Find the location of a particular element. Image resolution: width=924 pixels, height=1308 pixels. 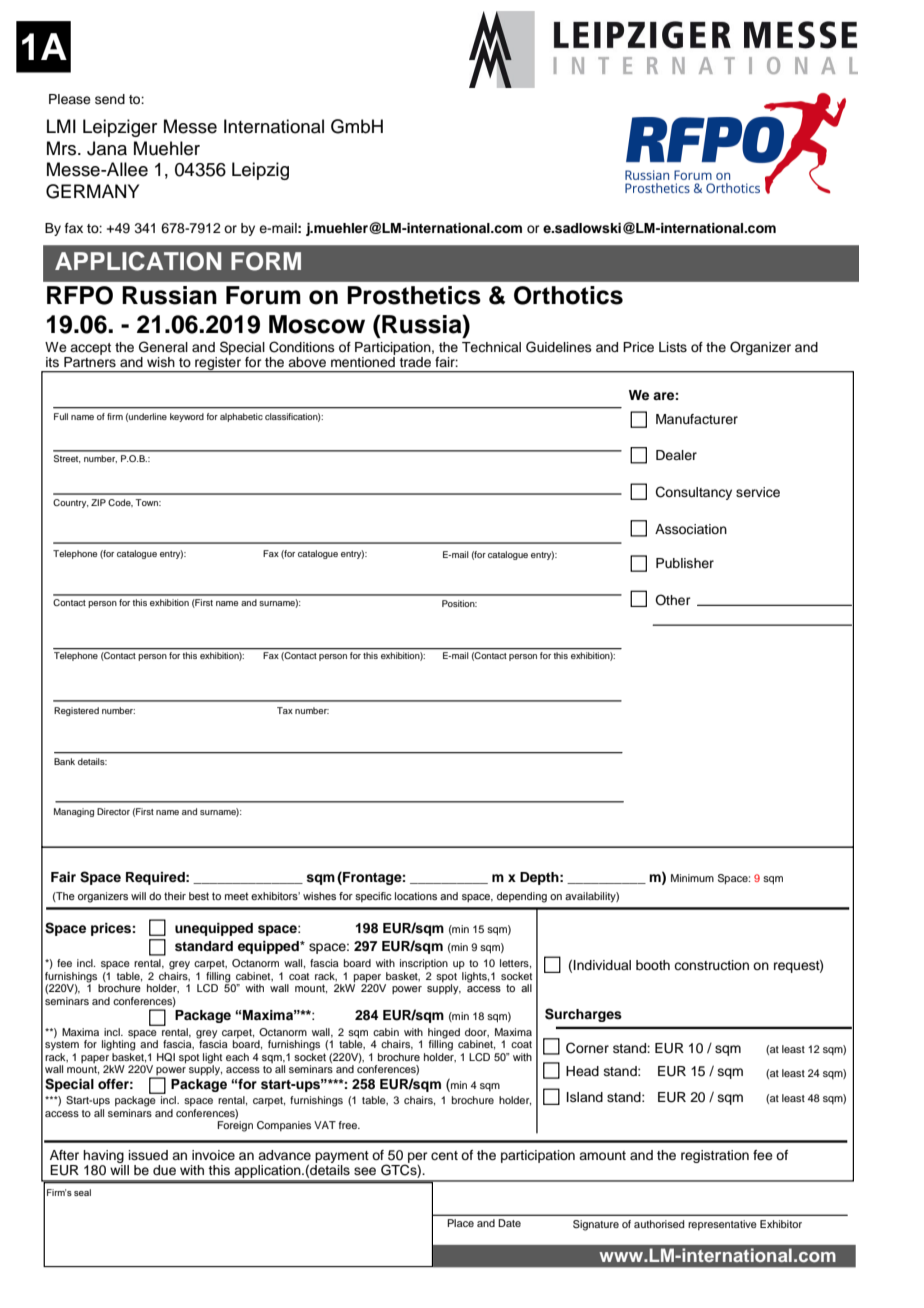

due is located at coordinates (164, 1170).
